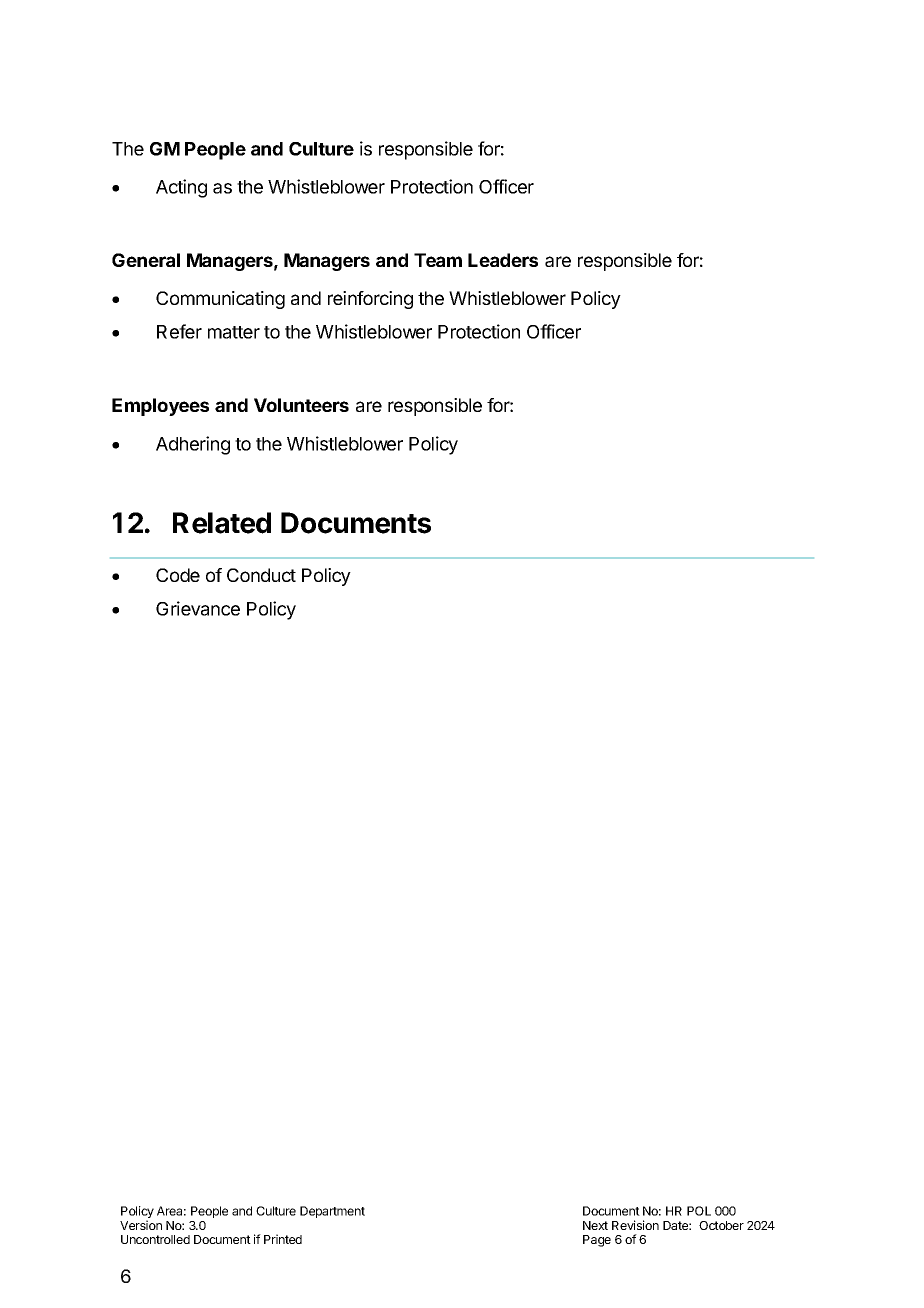 This document has width=924, height=1308. Describe the element at coordinates (635, 1225) in the document. I see `Revision` at that location.
